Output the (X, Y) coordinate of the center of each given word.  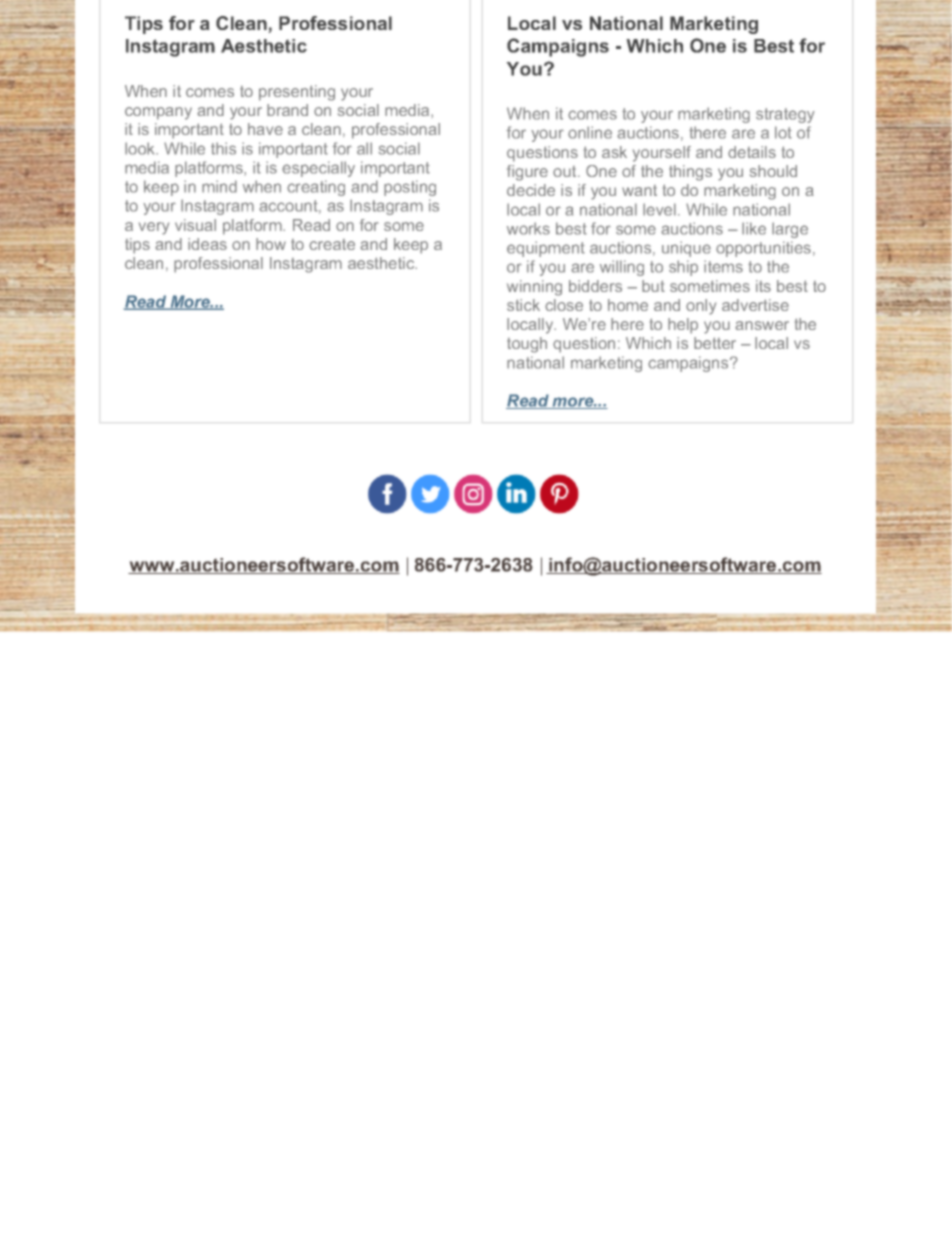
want (639, 190)
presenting (297, 93)
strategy (785, 115)
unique (686, 249)
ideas (207, 244)
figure (527, 173)
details (752, 152)
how (271, 244)
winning (534, 288)
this (223, 148)
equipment (546, 249)
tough (527, 345)
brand (287, 110)
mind (219, 186)
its (763, 286)
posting (410, 188)
